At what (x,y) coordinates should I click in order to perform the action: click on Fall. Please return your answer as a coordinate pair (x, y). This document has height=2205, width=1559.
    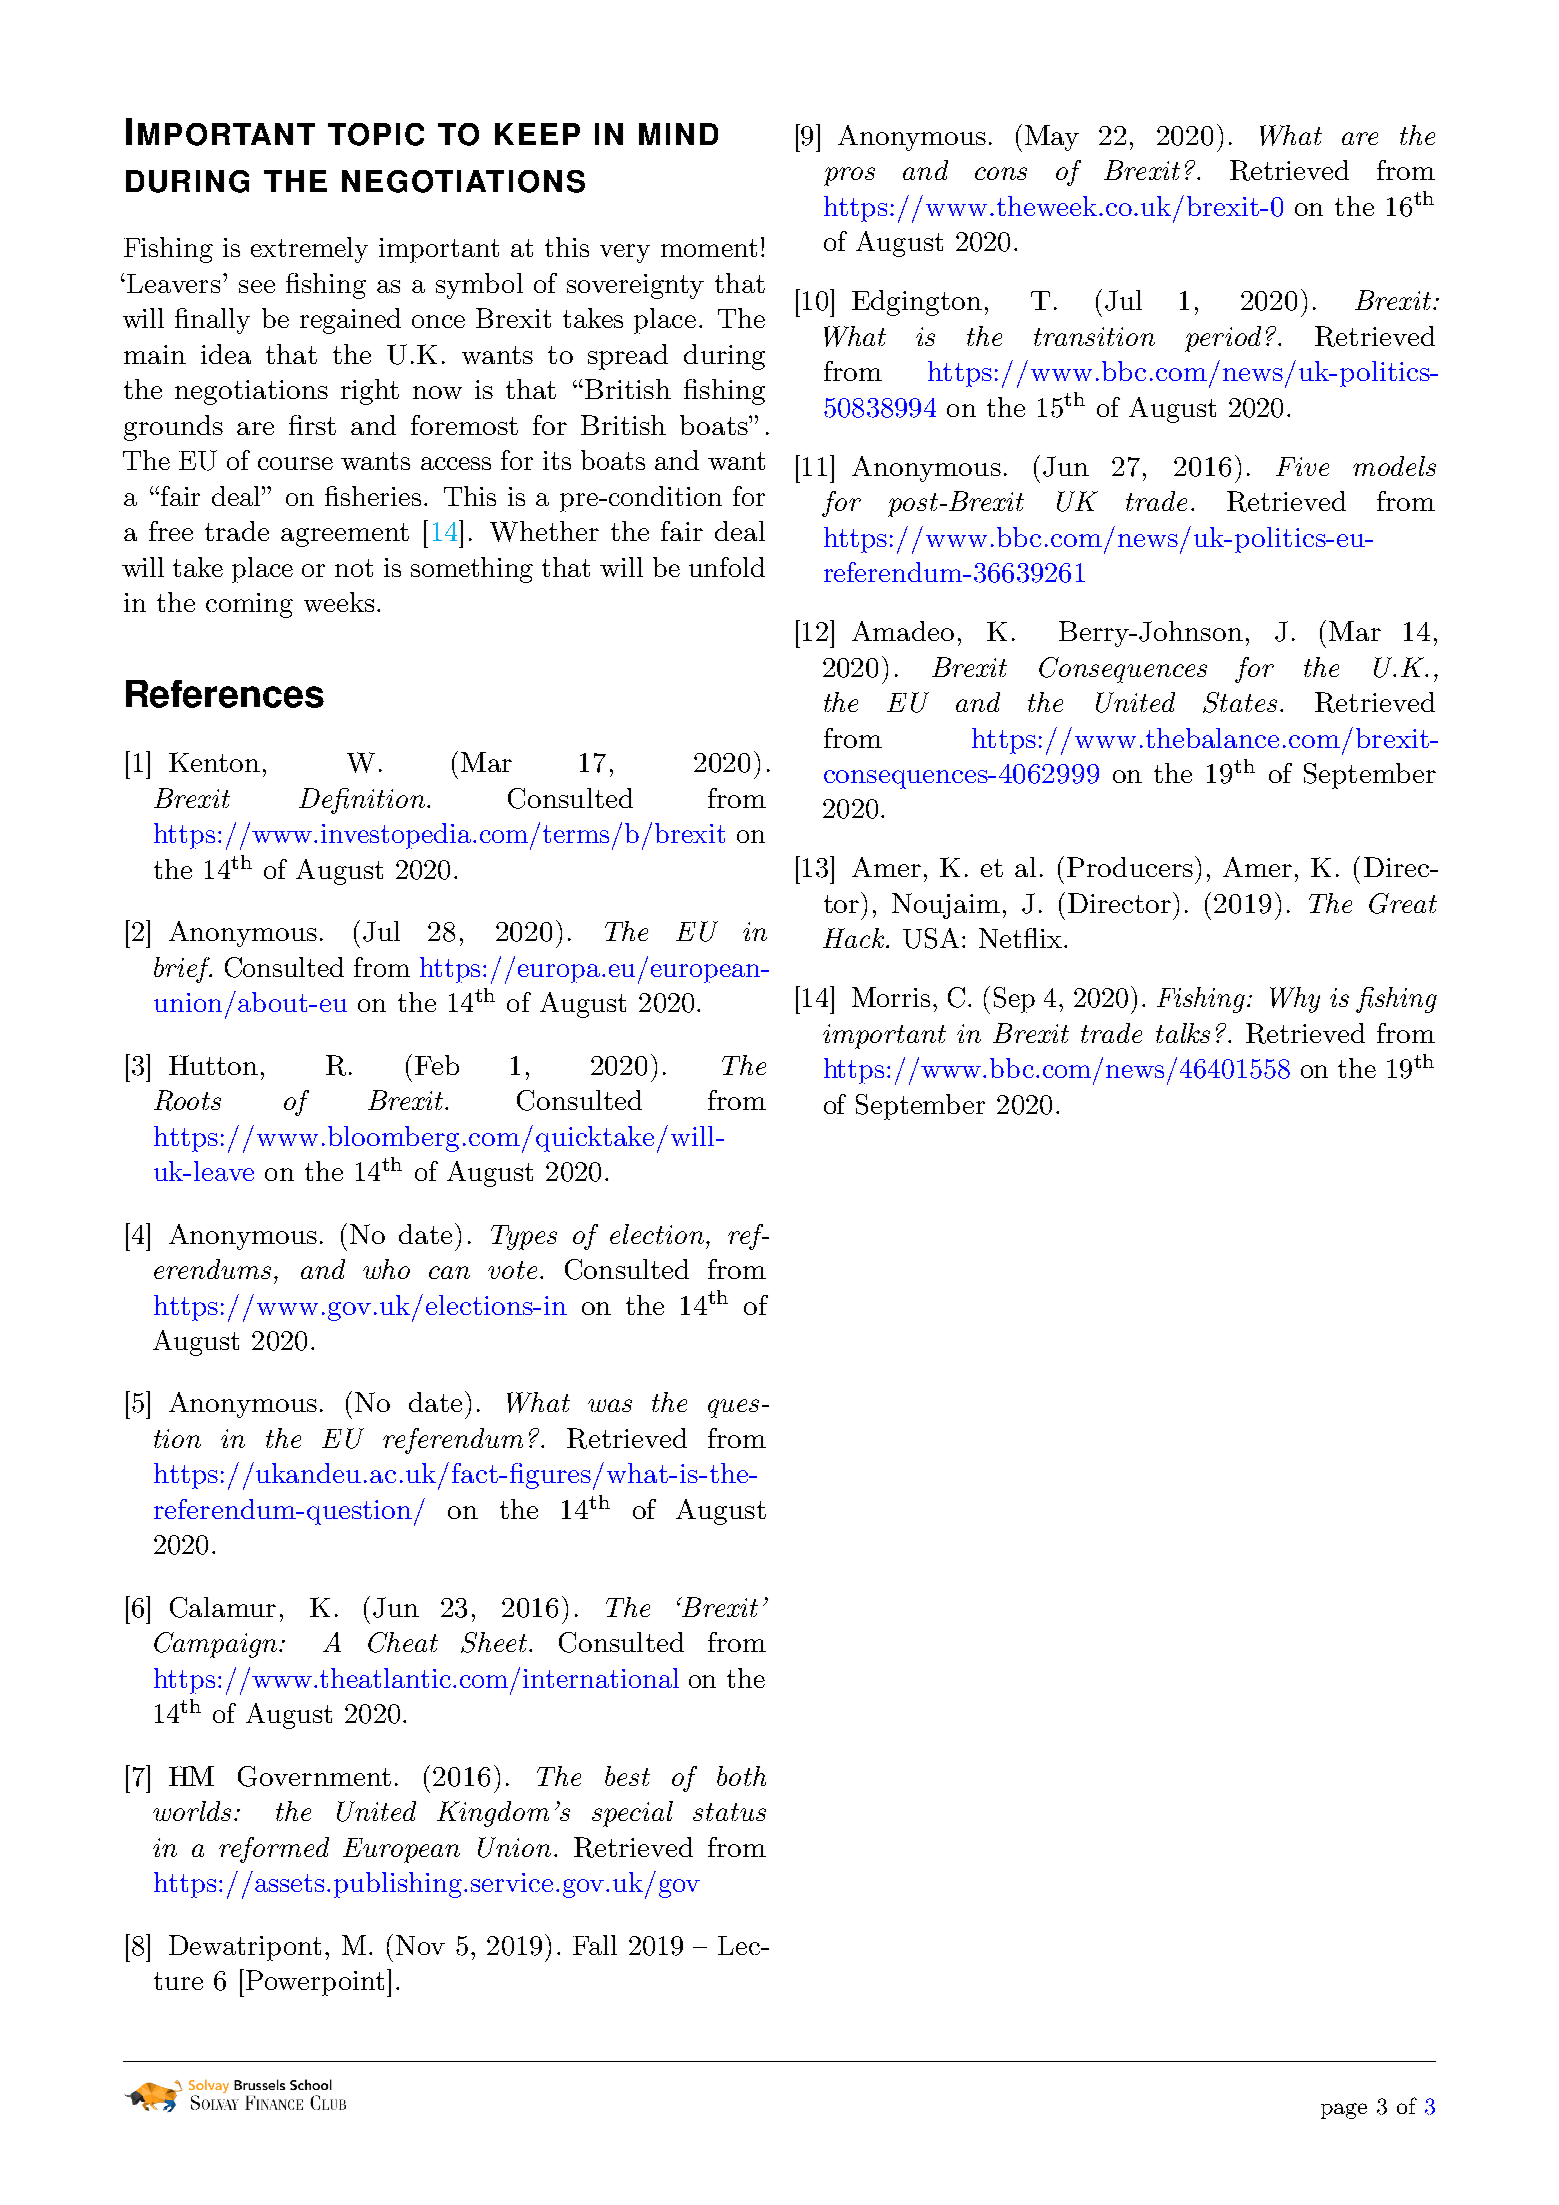
    Looking at the image, I should click on (595, 1945).
